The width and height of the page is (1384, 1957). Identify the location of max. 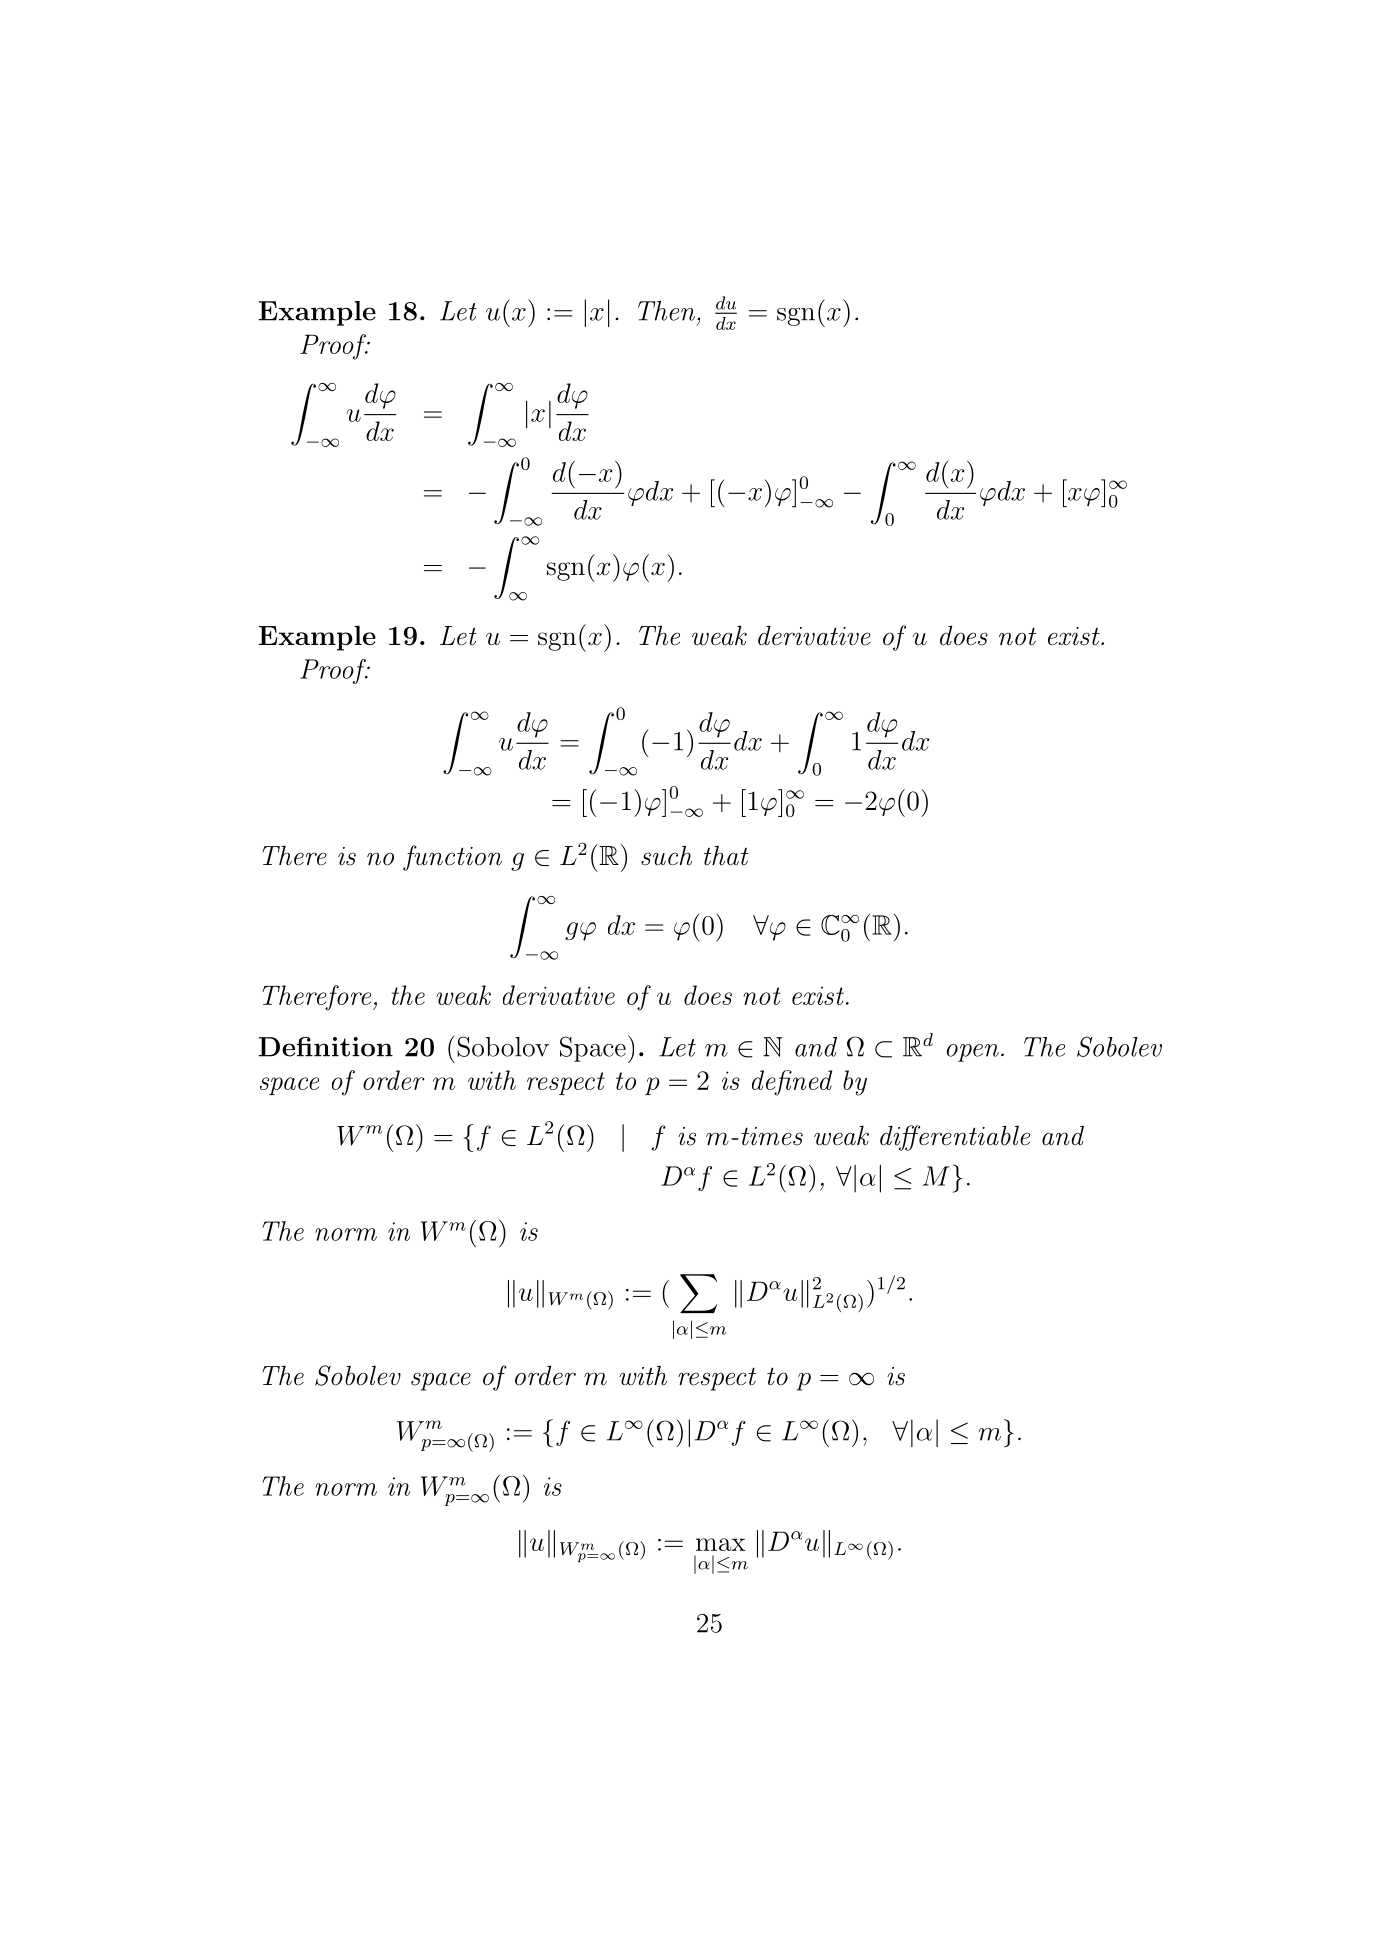
(721, 1544).
